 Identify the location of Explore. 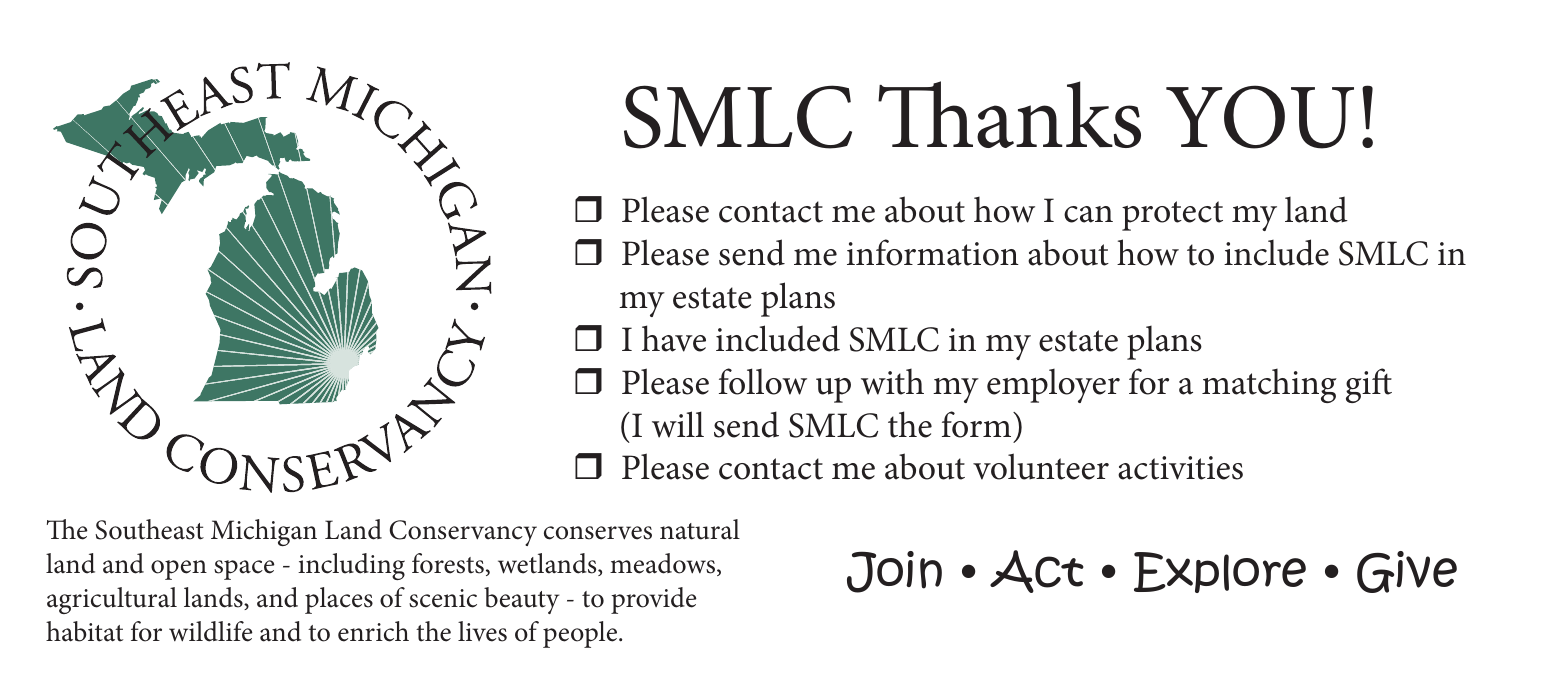
(1220, 572).
